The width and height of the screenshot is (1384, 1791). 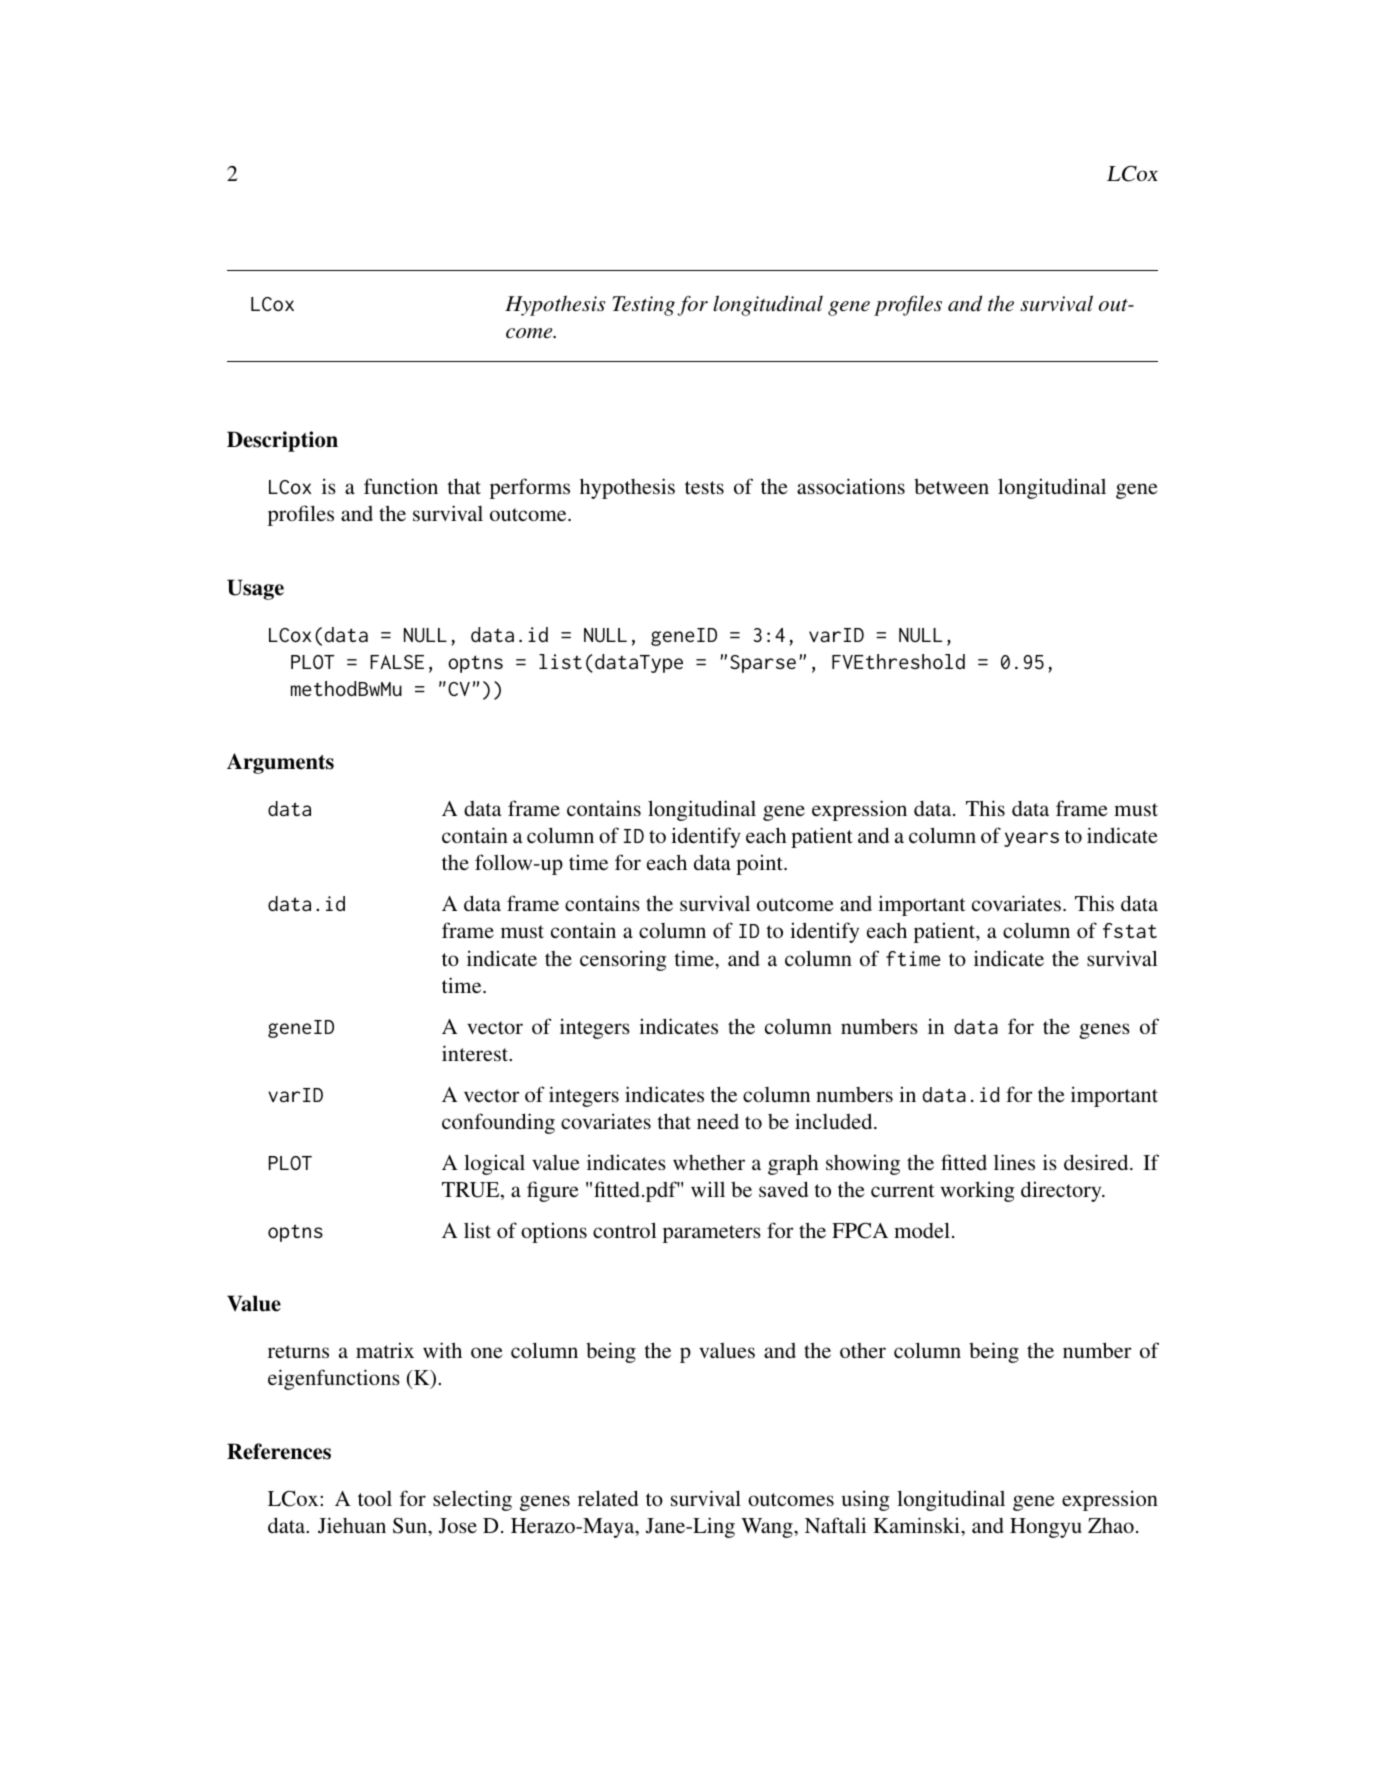 What do you see at coordinates (1014, 1162) in the screenshot?
I see `lines` at bounding box center [1014, 1162].
